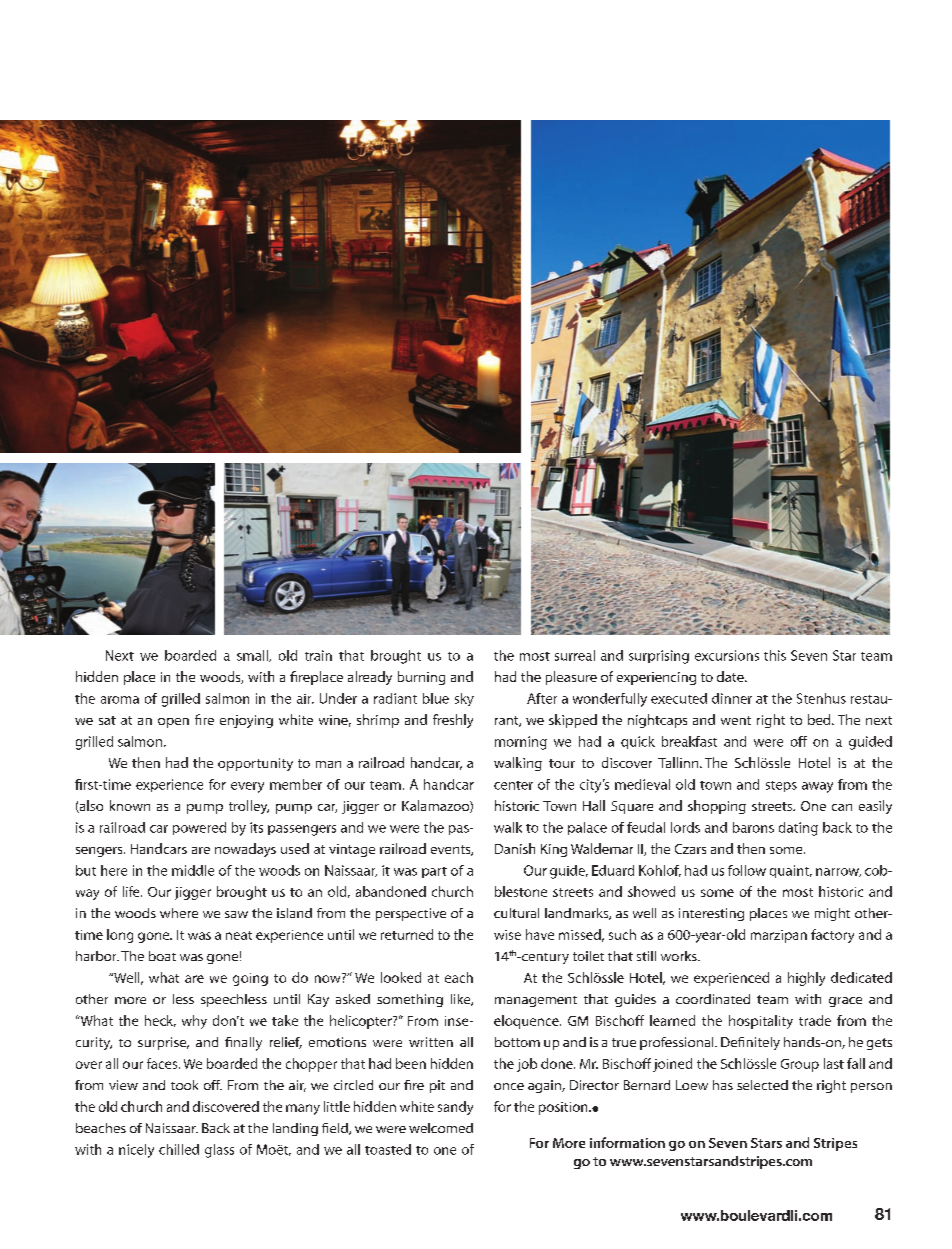  I want to click on highly, so click(806, 979).
